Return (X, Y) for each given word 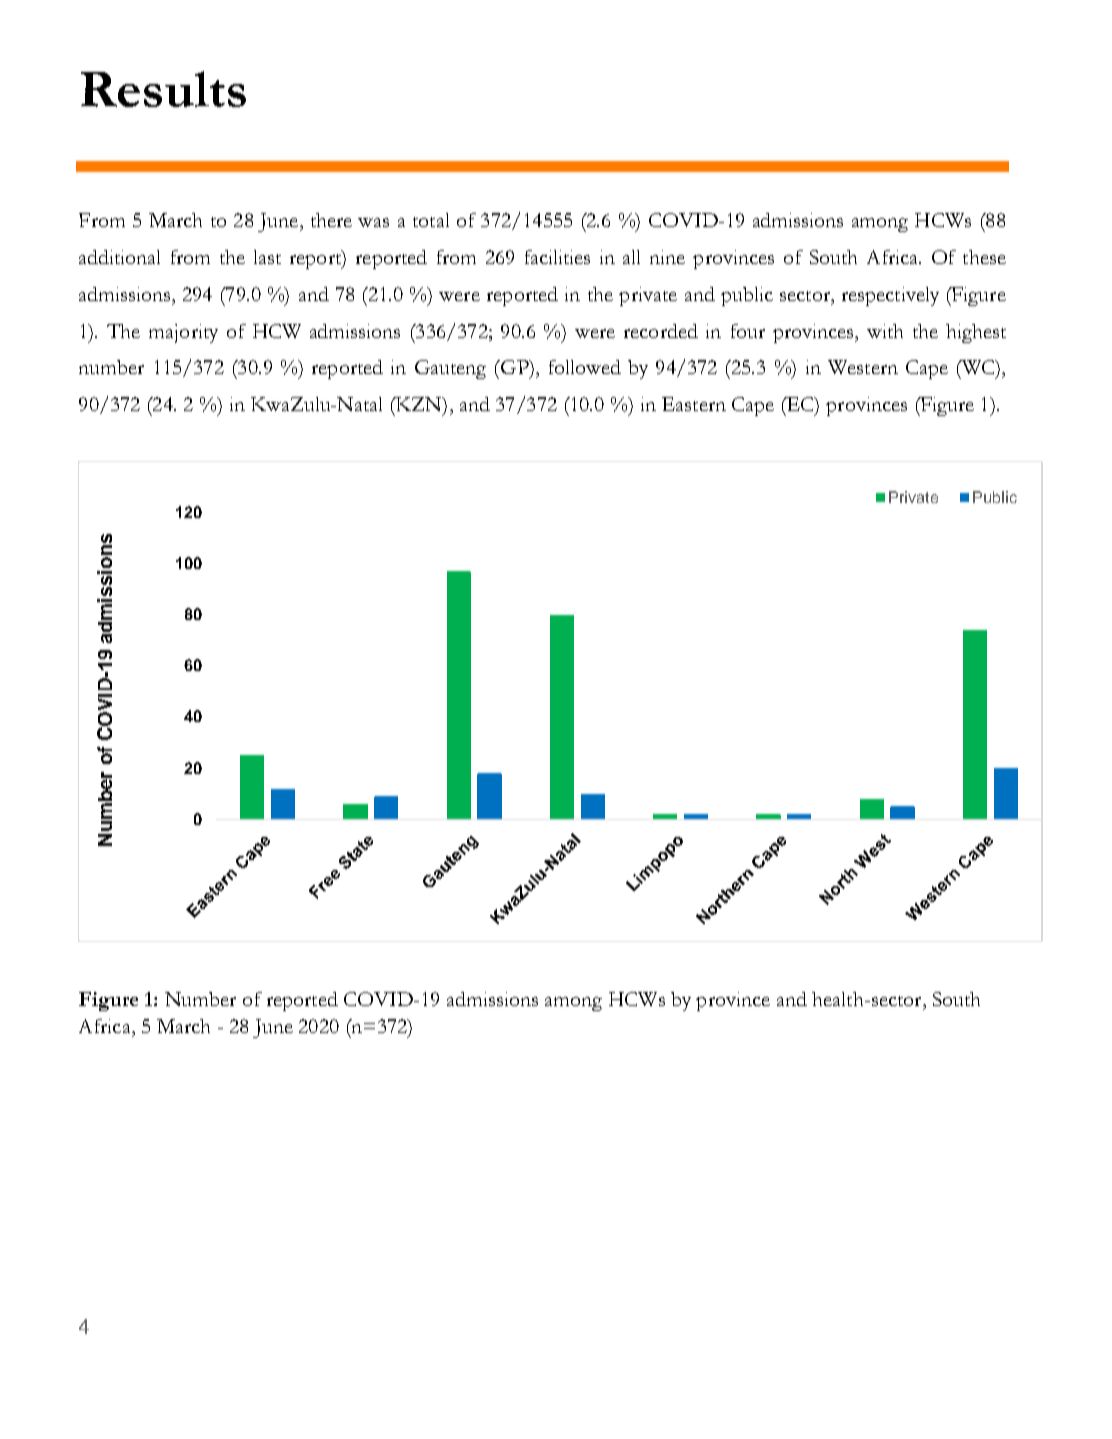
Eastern (694, 404)
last (267, 257)
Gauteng (450, 369)
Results (163, 89)
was (373, 222)
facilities (557, 257)
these (984, 257)
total (431, 220)
